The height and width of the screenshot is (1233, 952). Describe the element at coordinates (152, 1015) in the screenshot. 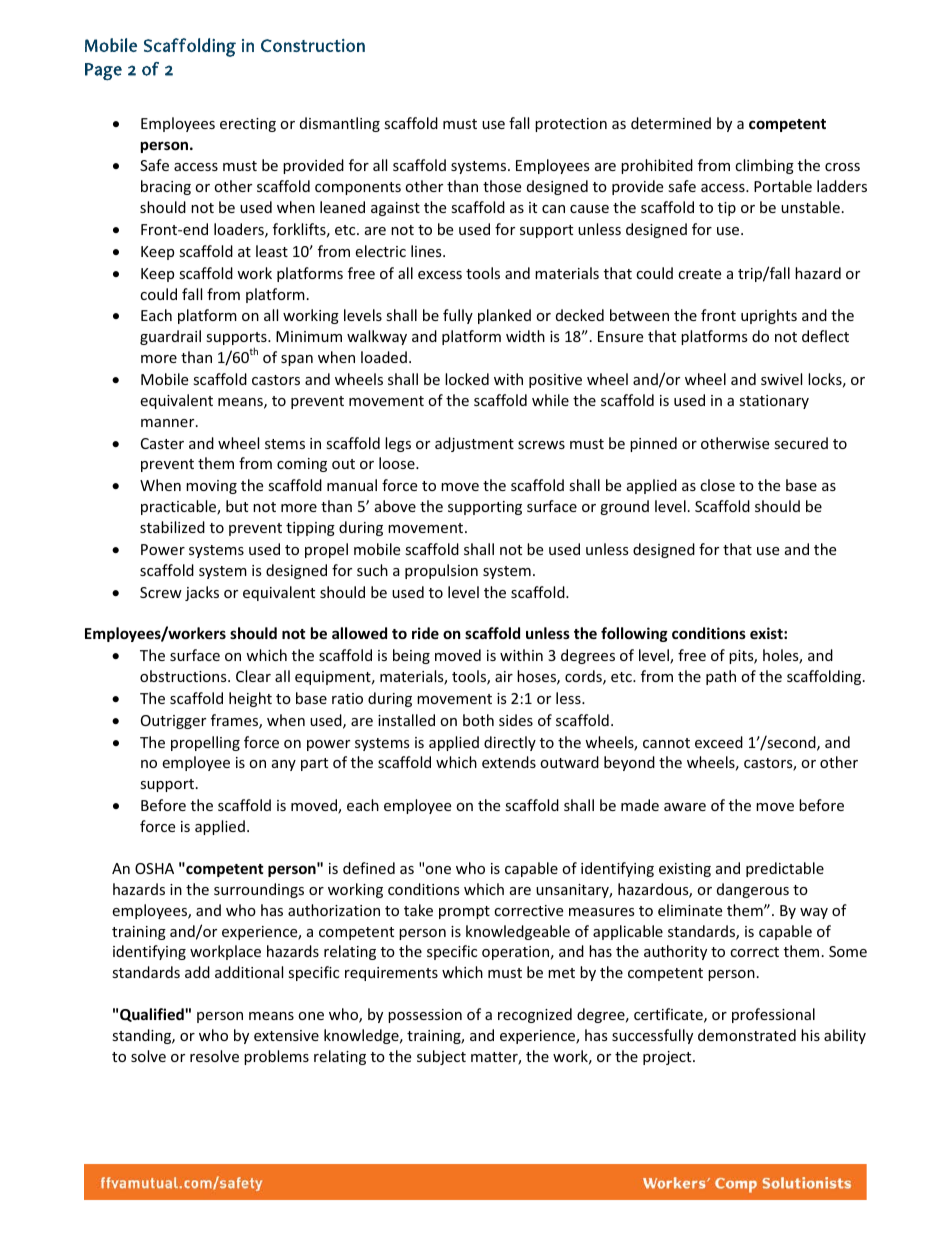

I see `Qualified` at that location.
